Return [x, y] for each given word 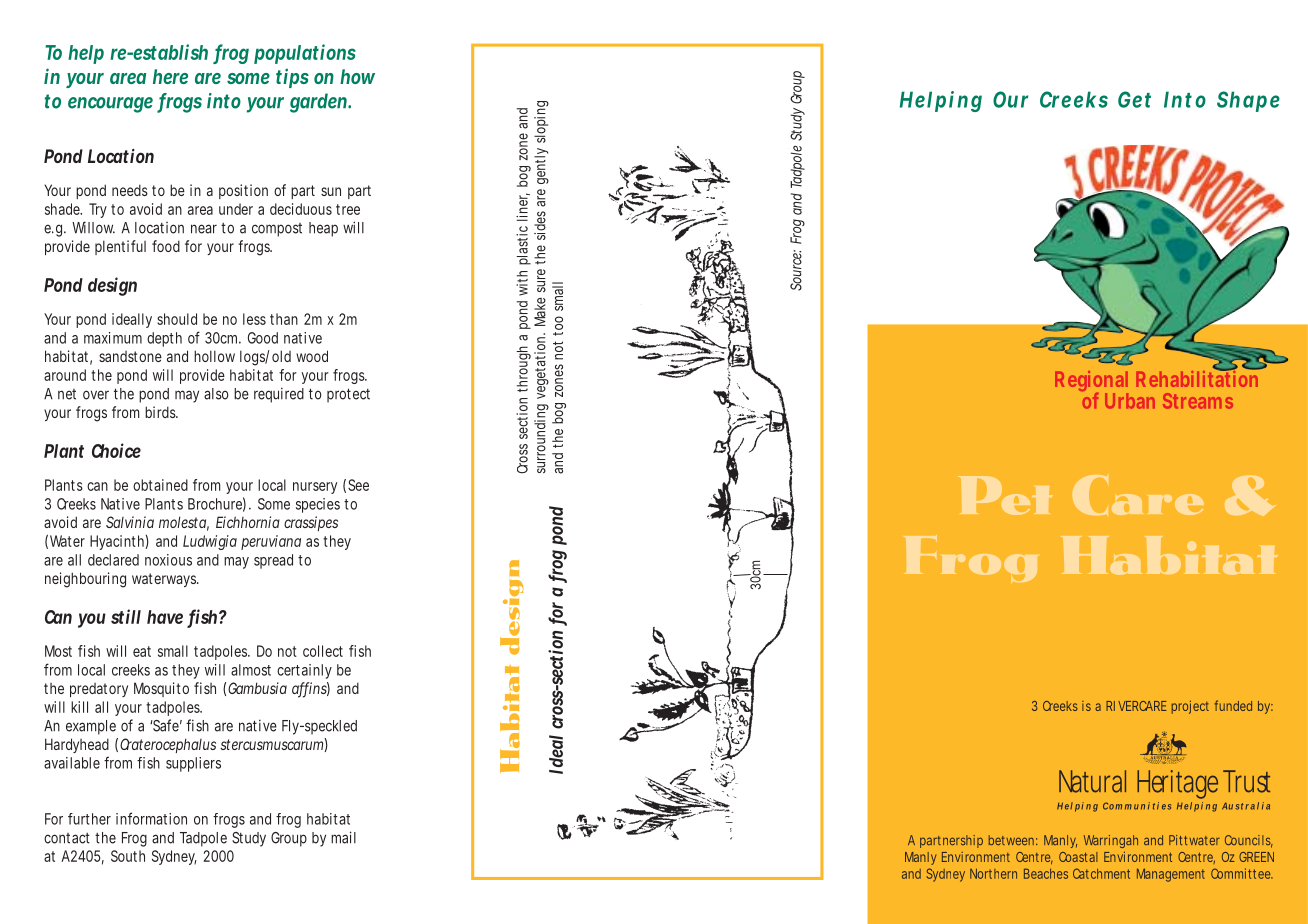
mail [343, 837]
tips [292, 78]
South [128, 856]
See [358, 485]
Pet [1006, 495]
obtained [160, 485]
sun [331, 191]
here [170, 76]
